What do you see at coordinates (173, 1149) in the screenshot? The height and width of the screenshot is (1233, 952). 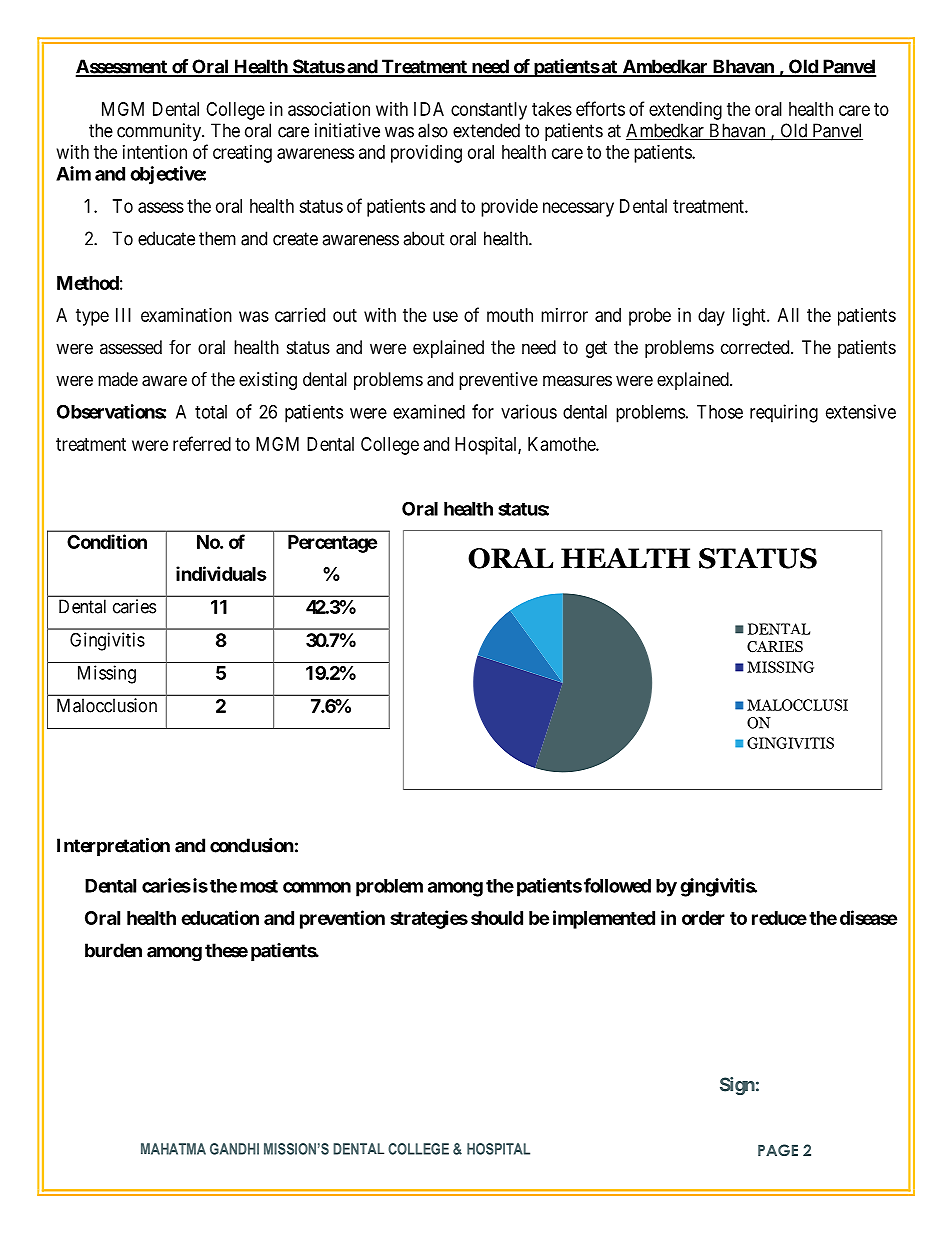 I see `MAHATMA` at bounding box center [173, 1149].
